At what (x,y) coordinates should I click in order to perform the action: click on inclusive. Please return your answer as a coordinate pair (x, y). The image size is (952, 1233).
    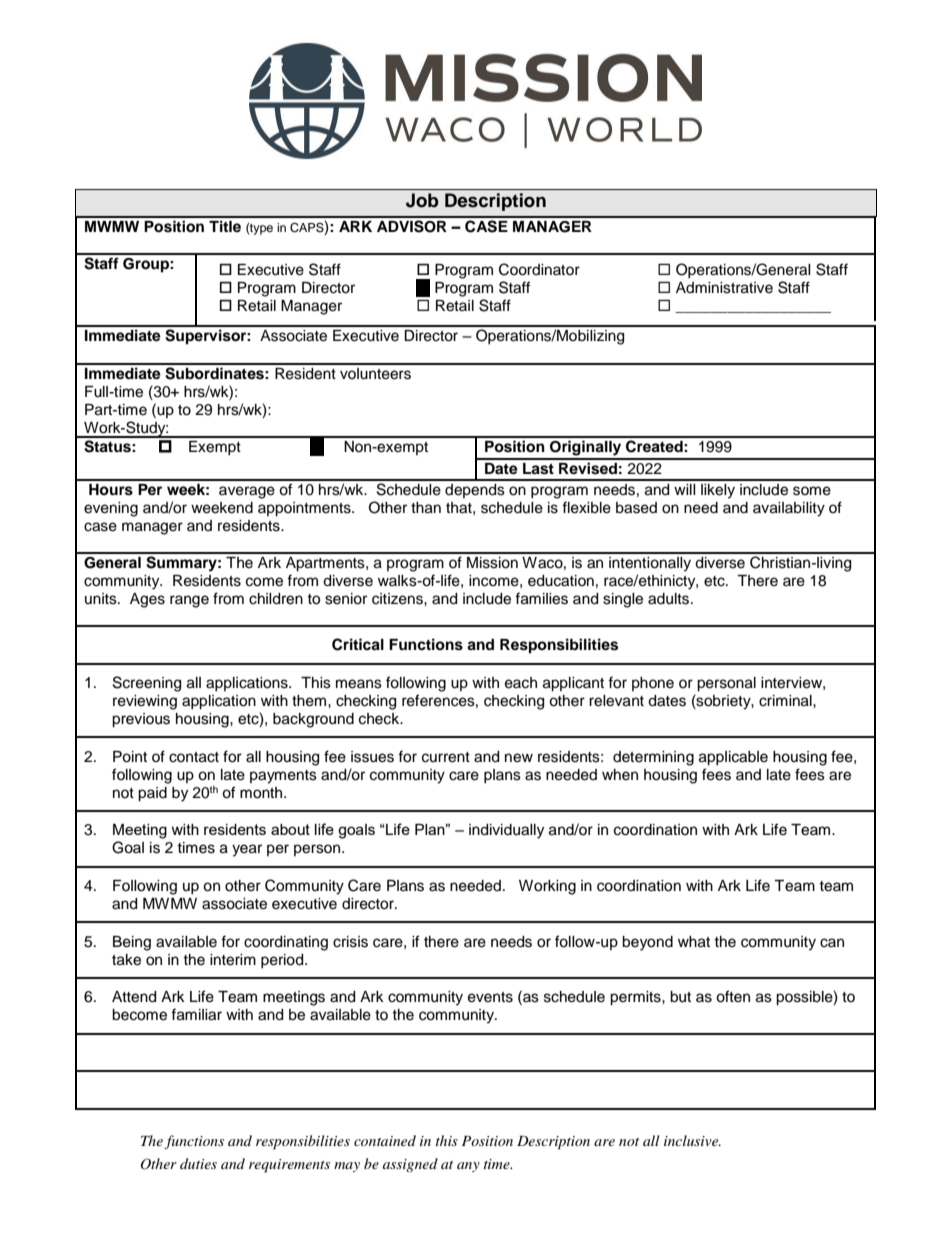
    Looking at the image, I should click on (692, 1140).
